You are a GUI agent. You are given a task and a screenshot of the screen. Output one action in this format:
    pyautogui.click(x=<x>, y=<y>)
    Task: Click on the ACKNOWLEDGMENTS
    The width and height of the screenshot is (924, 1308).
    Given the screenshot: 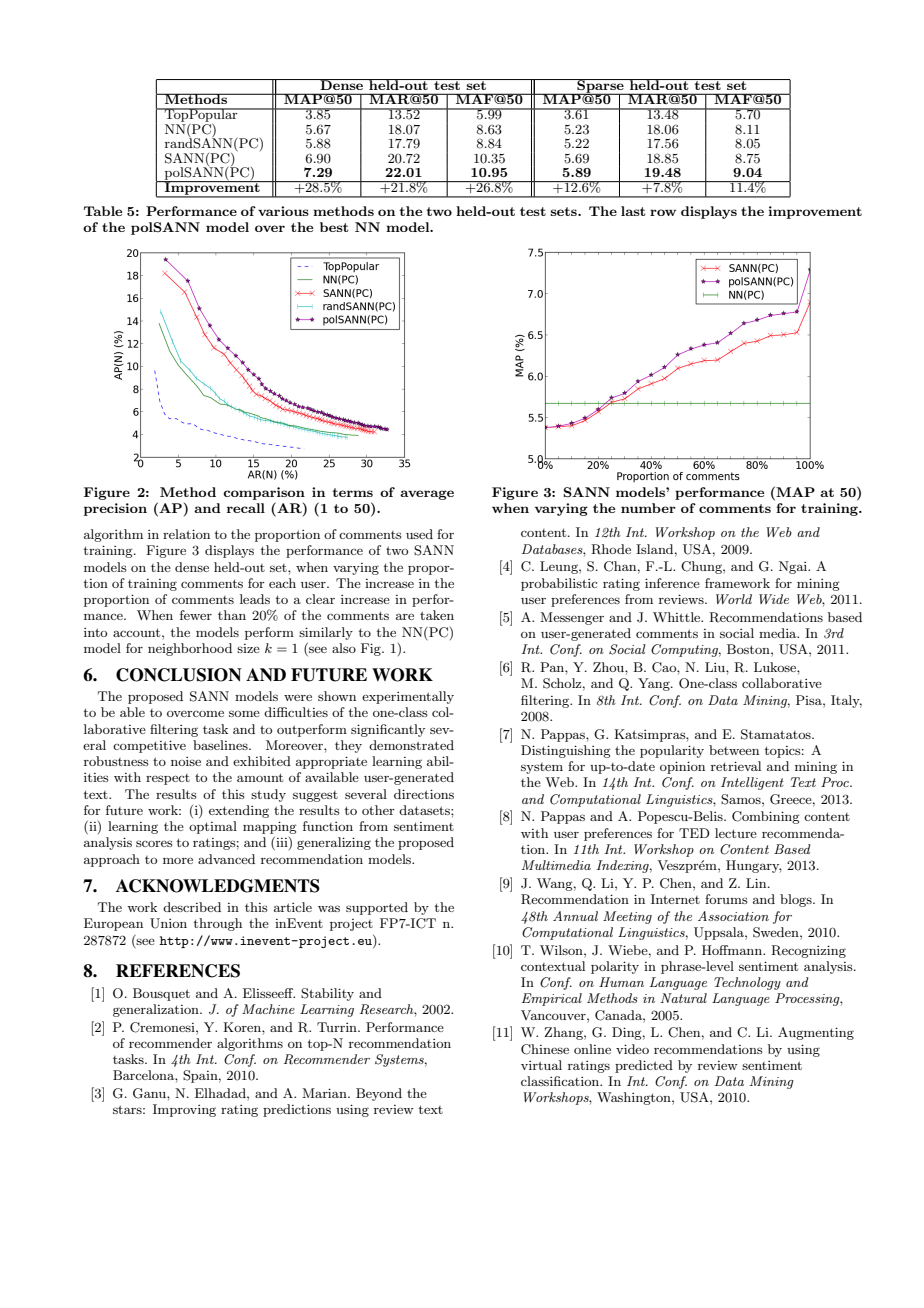 What is the action you would take?
    pyautogui.click(x=218, y=886)
